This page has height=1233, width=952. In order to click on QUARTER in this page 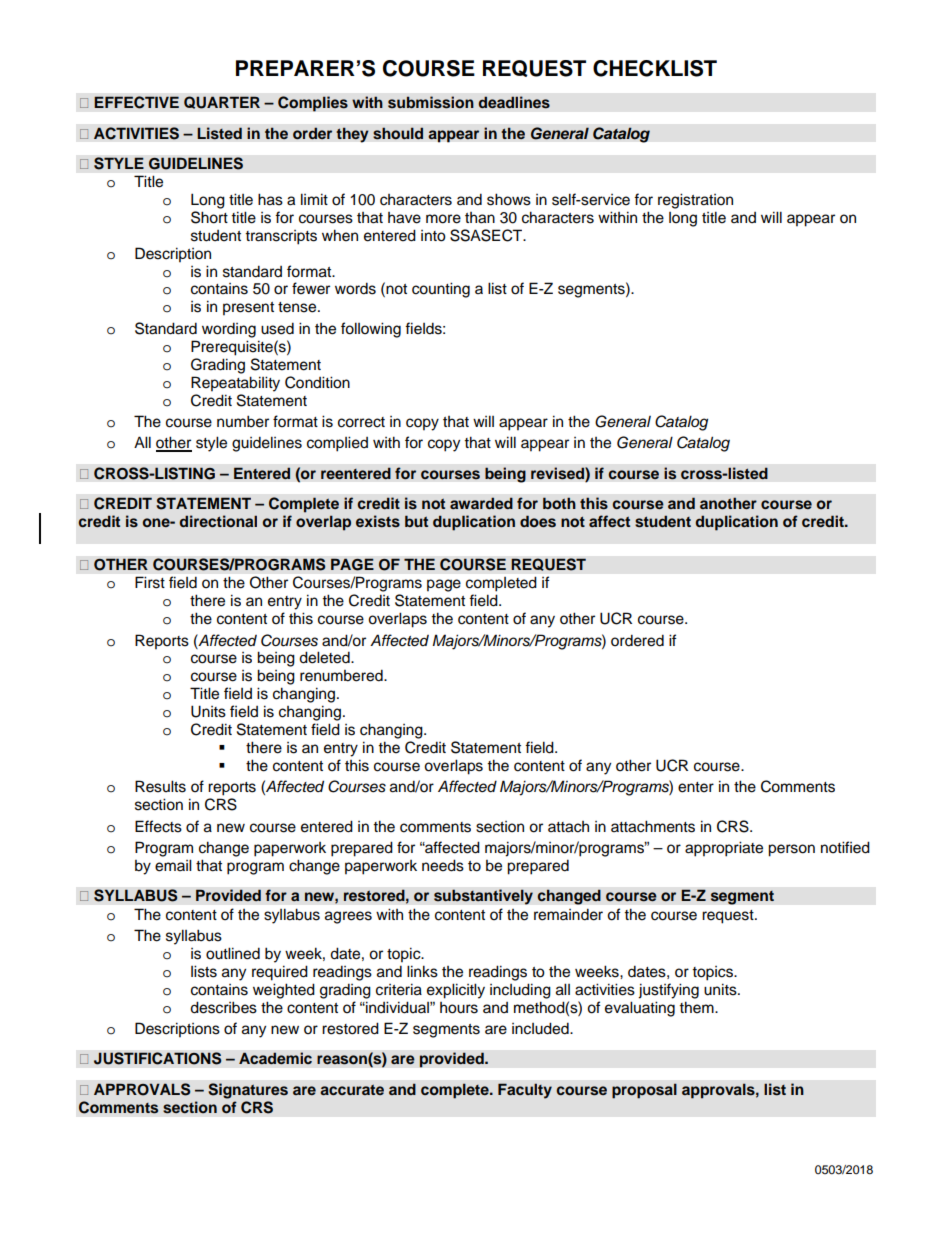, I will do `click(222, 102)`.
